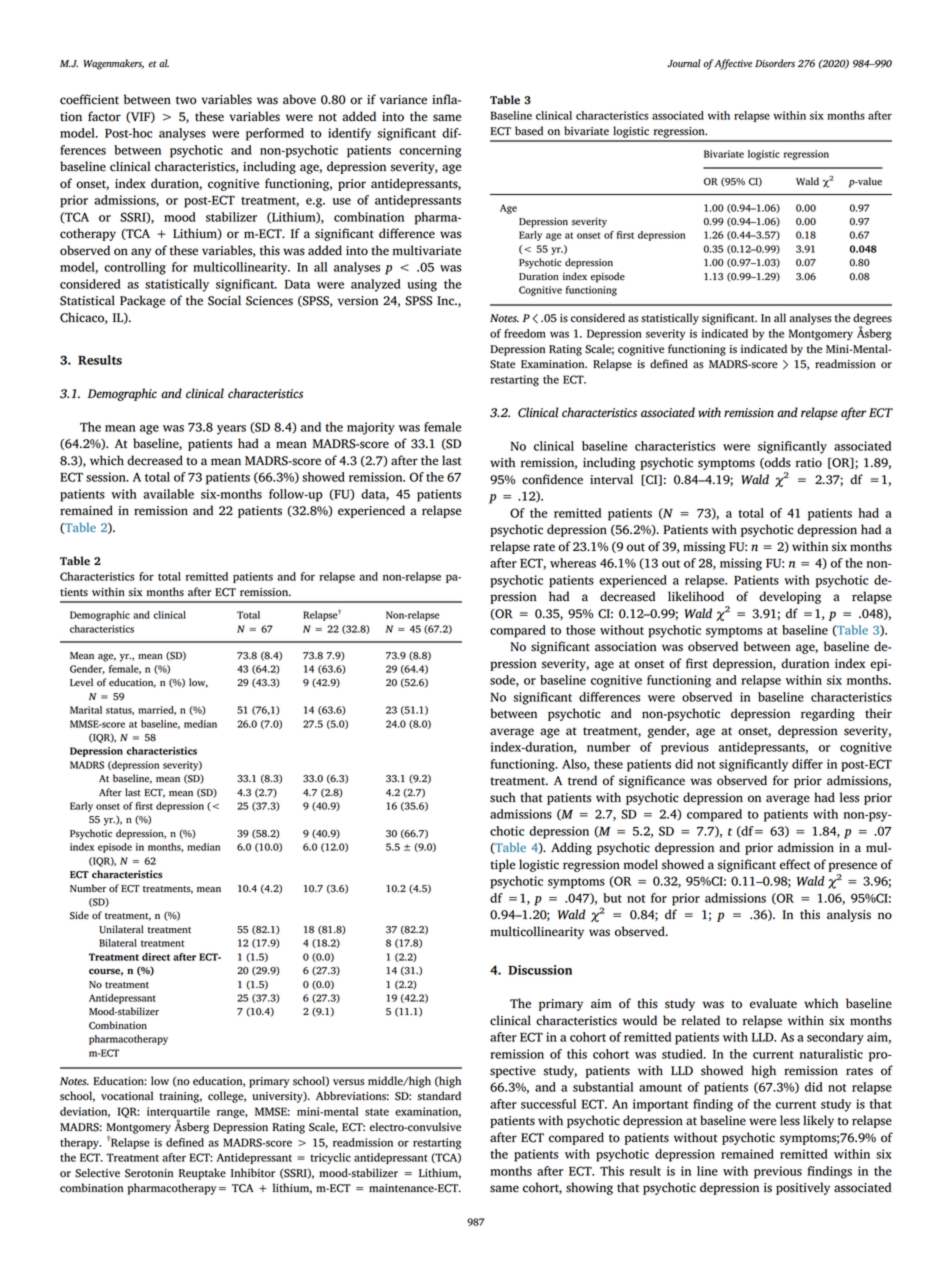 The width and height of the screenshot is (952, 1270). Describe the element at coordinates (790, 597) in the screenshot. I see `developing` at that location.
